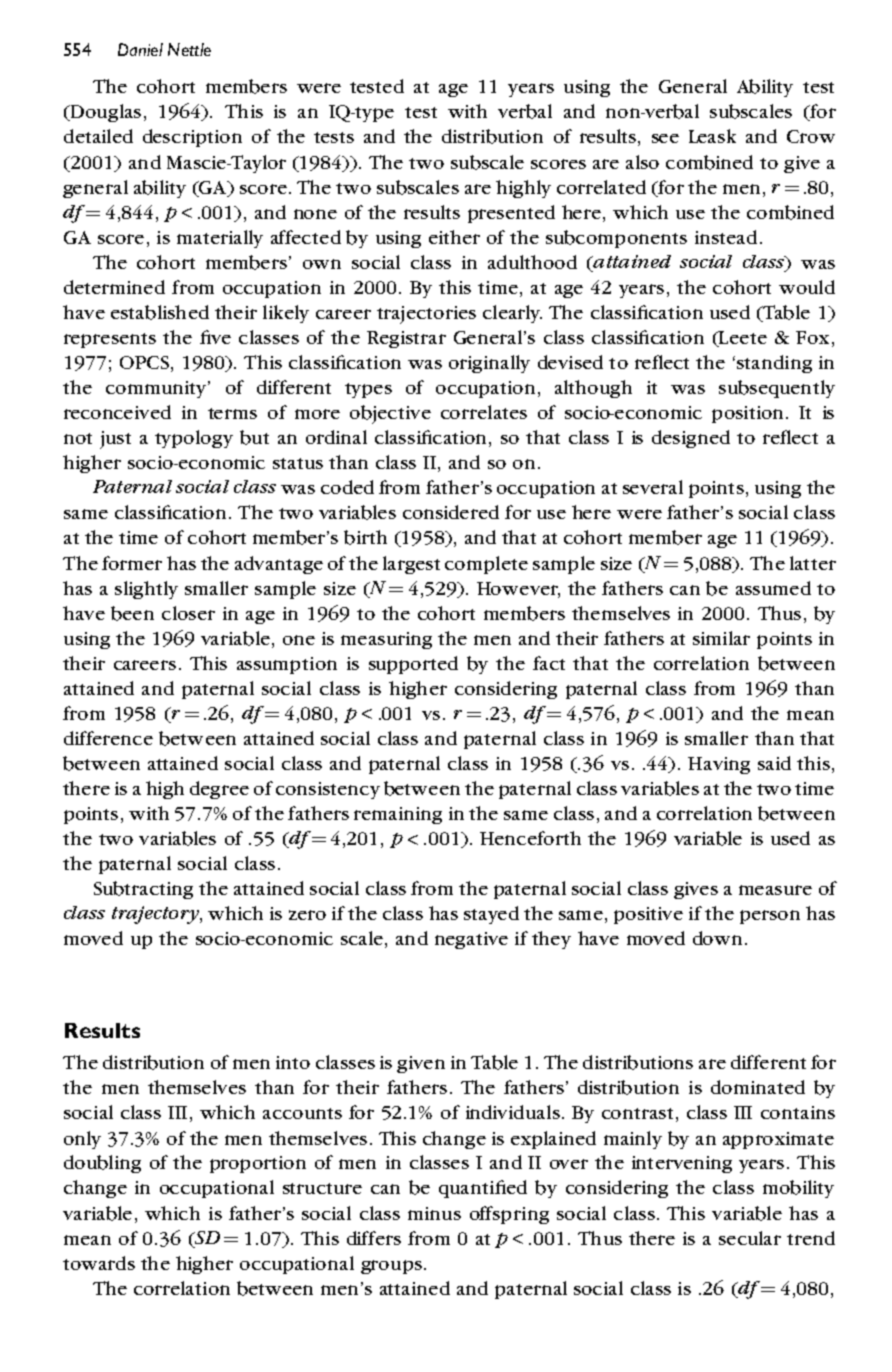 This screenshot has width=892, height=1372. Describe the element at coordinates (143, 890) in the screenshot. I see `Subtracting` at that location.
